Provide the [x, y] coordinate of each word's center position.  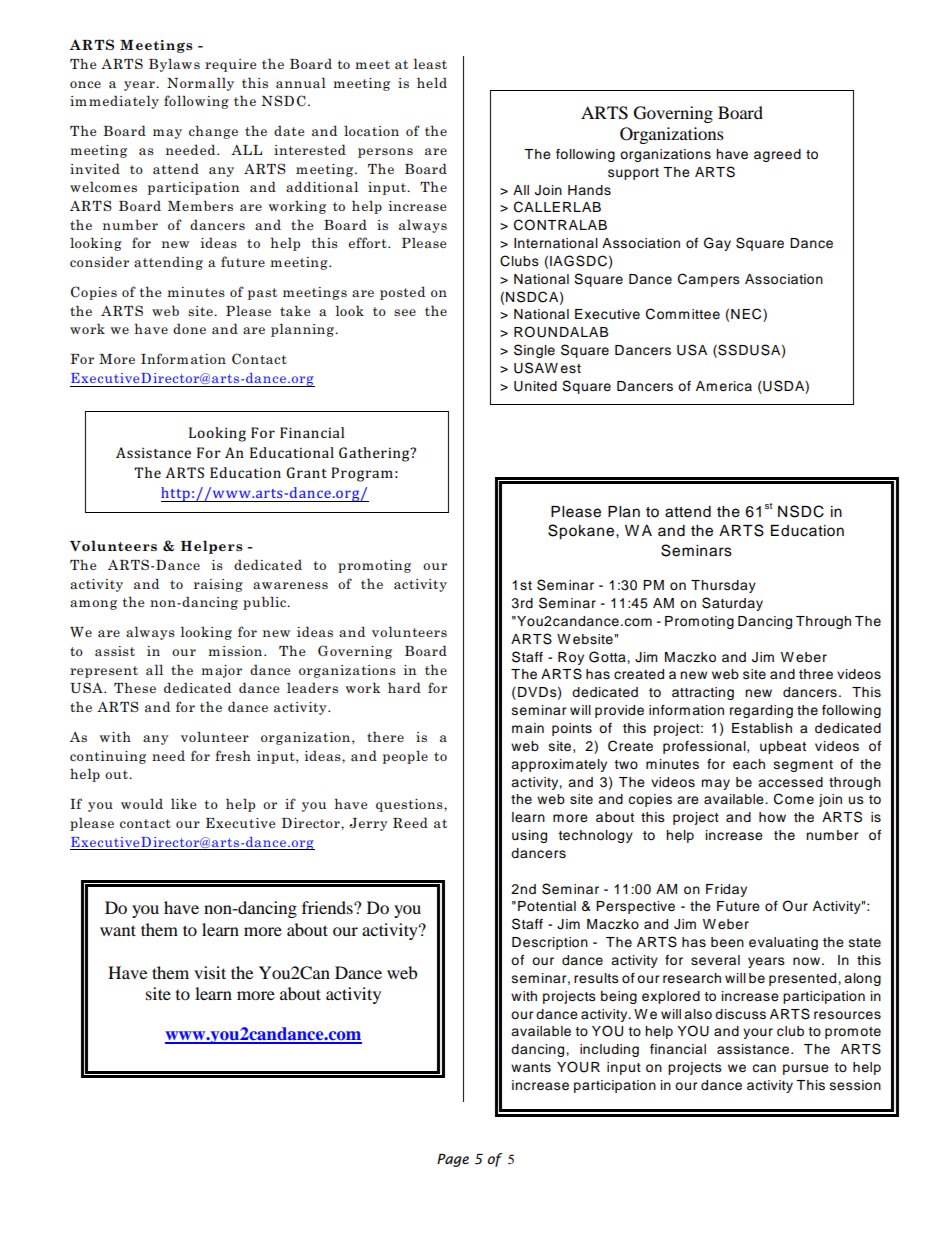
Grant [307, 472]
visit [210, 972]
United [535, 386]
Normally [200, 84]
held [432, 82]
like [183, 803]
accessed [790, 782]
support [633, 174]
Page [453, 1160]
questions [410, 805]
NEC [747, 315]
